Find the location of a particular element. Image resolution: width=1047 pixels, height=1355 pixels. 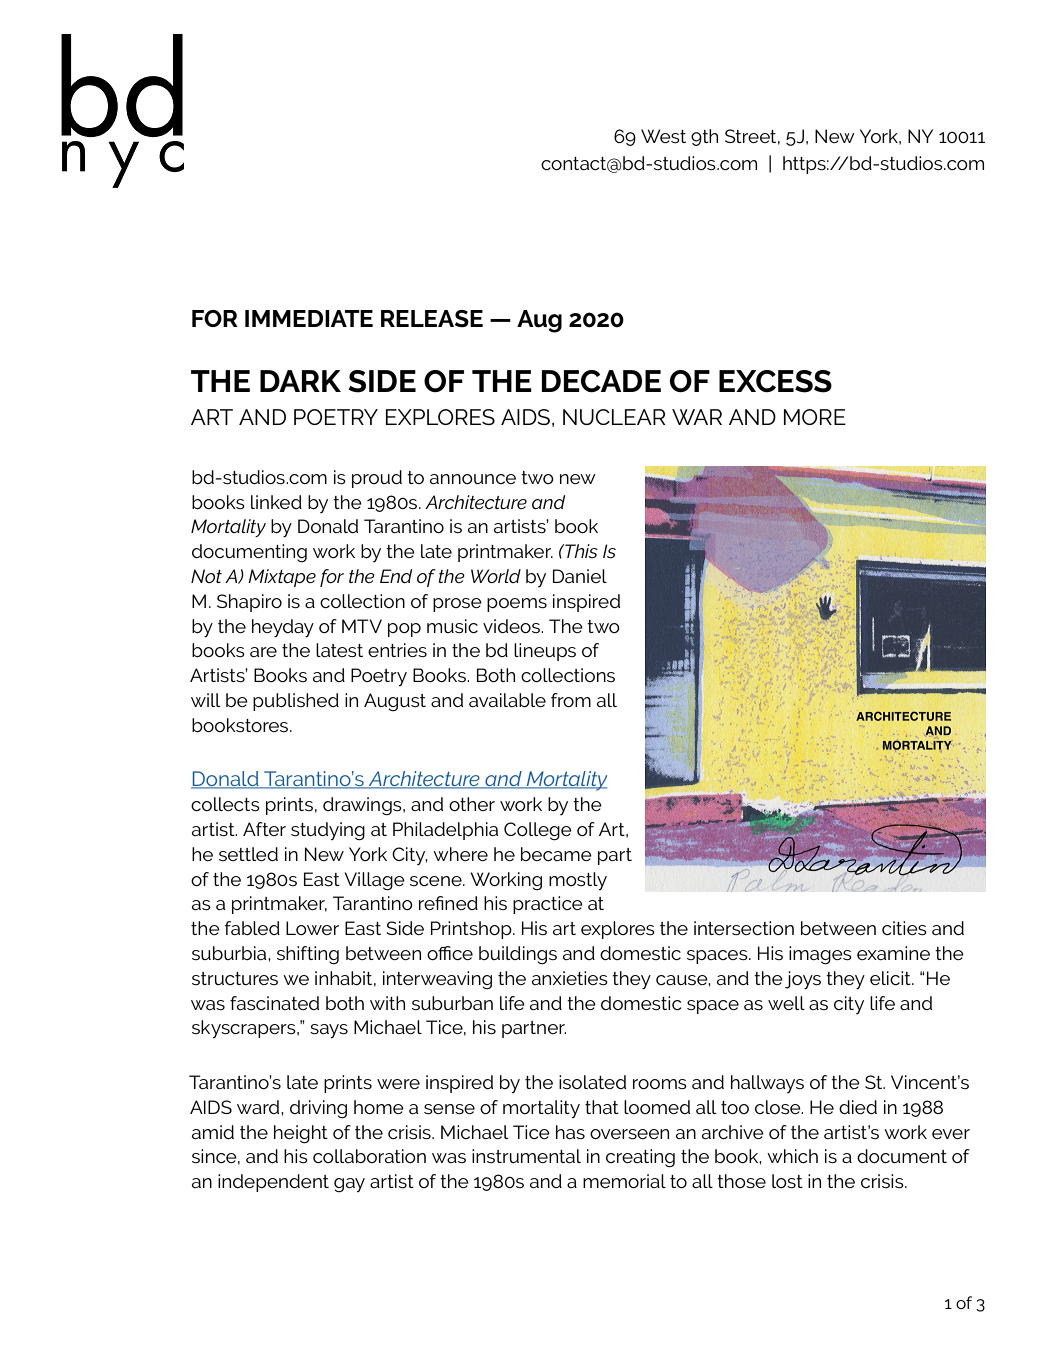

IMMEDIATE is located at coordinates (309, 318).
